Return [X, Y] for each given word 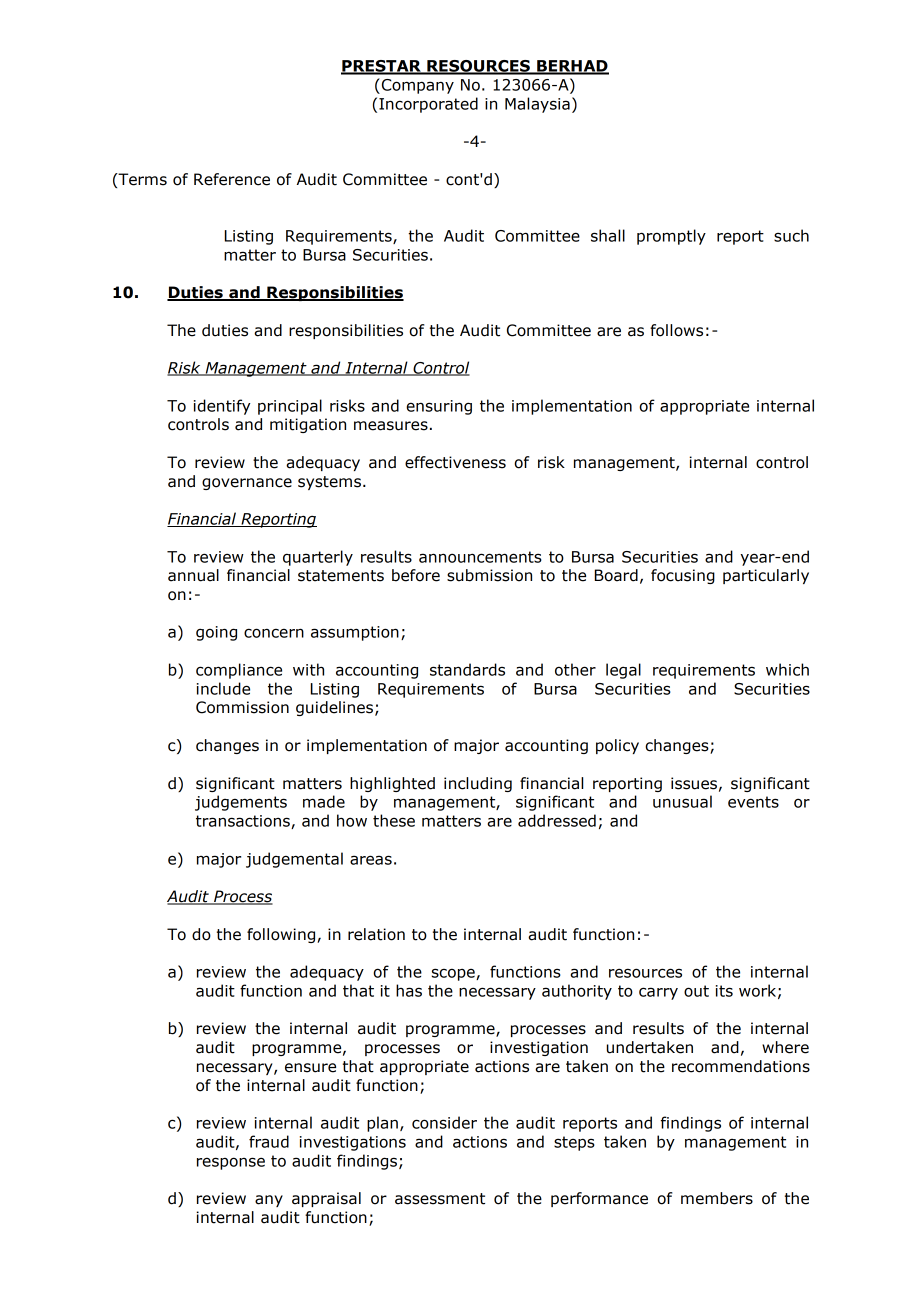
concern [274, 633]
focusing [683, 576]
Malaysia [537, 105]
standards [467, 669]
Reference [232, 179]
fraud [269, 1141]
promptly [671, 237]
